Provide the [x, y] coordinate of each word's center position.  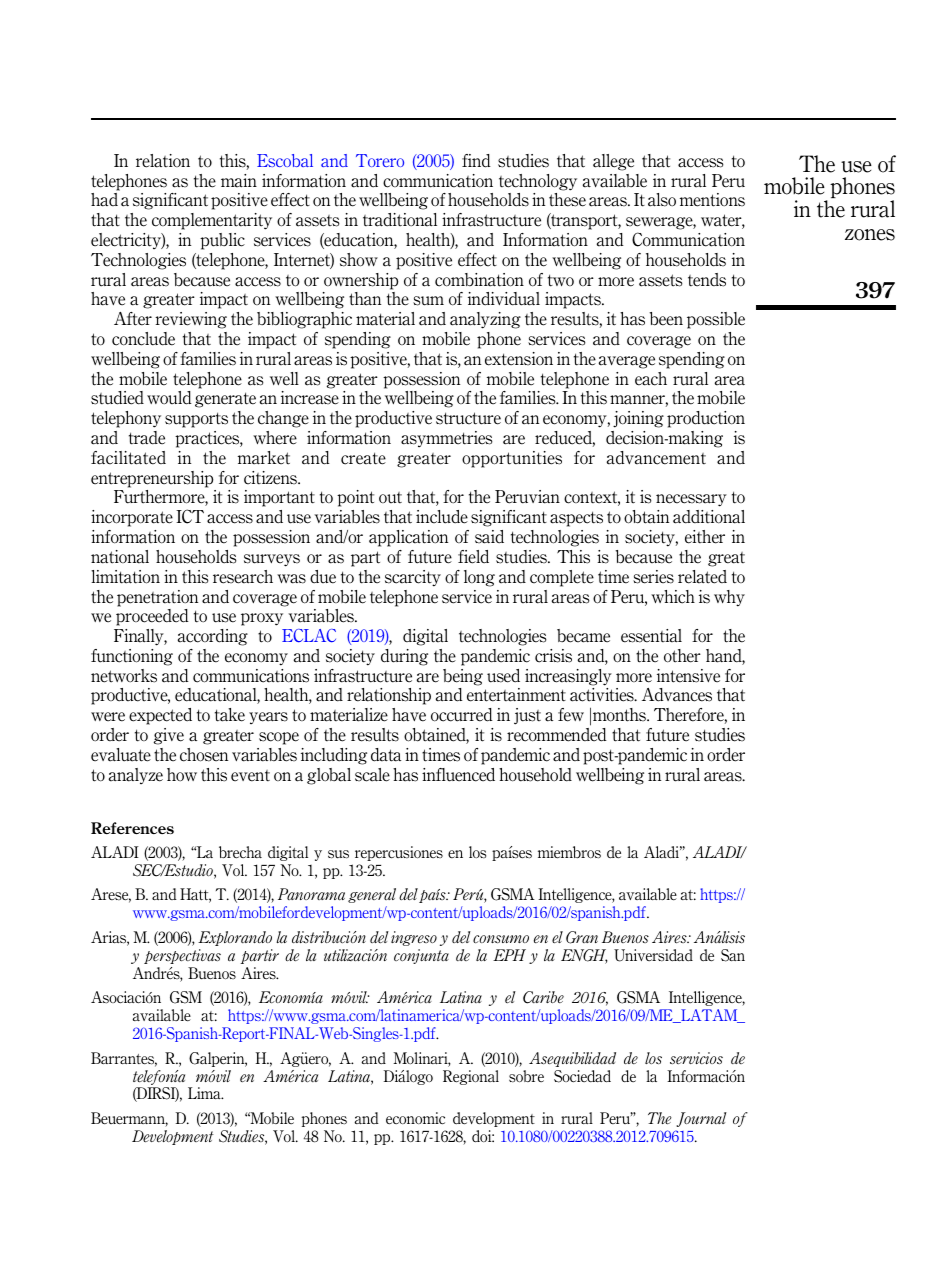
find [476, 161]
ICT [190, 516]
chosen [204, 755]
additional [709, 517]
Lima [205, 1093]
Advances [677, 695]
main [239, 181]
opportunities [512, 459]
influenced [458, 775]
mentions [712, 200]
